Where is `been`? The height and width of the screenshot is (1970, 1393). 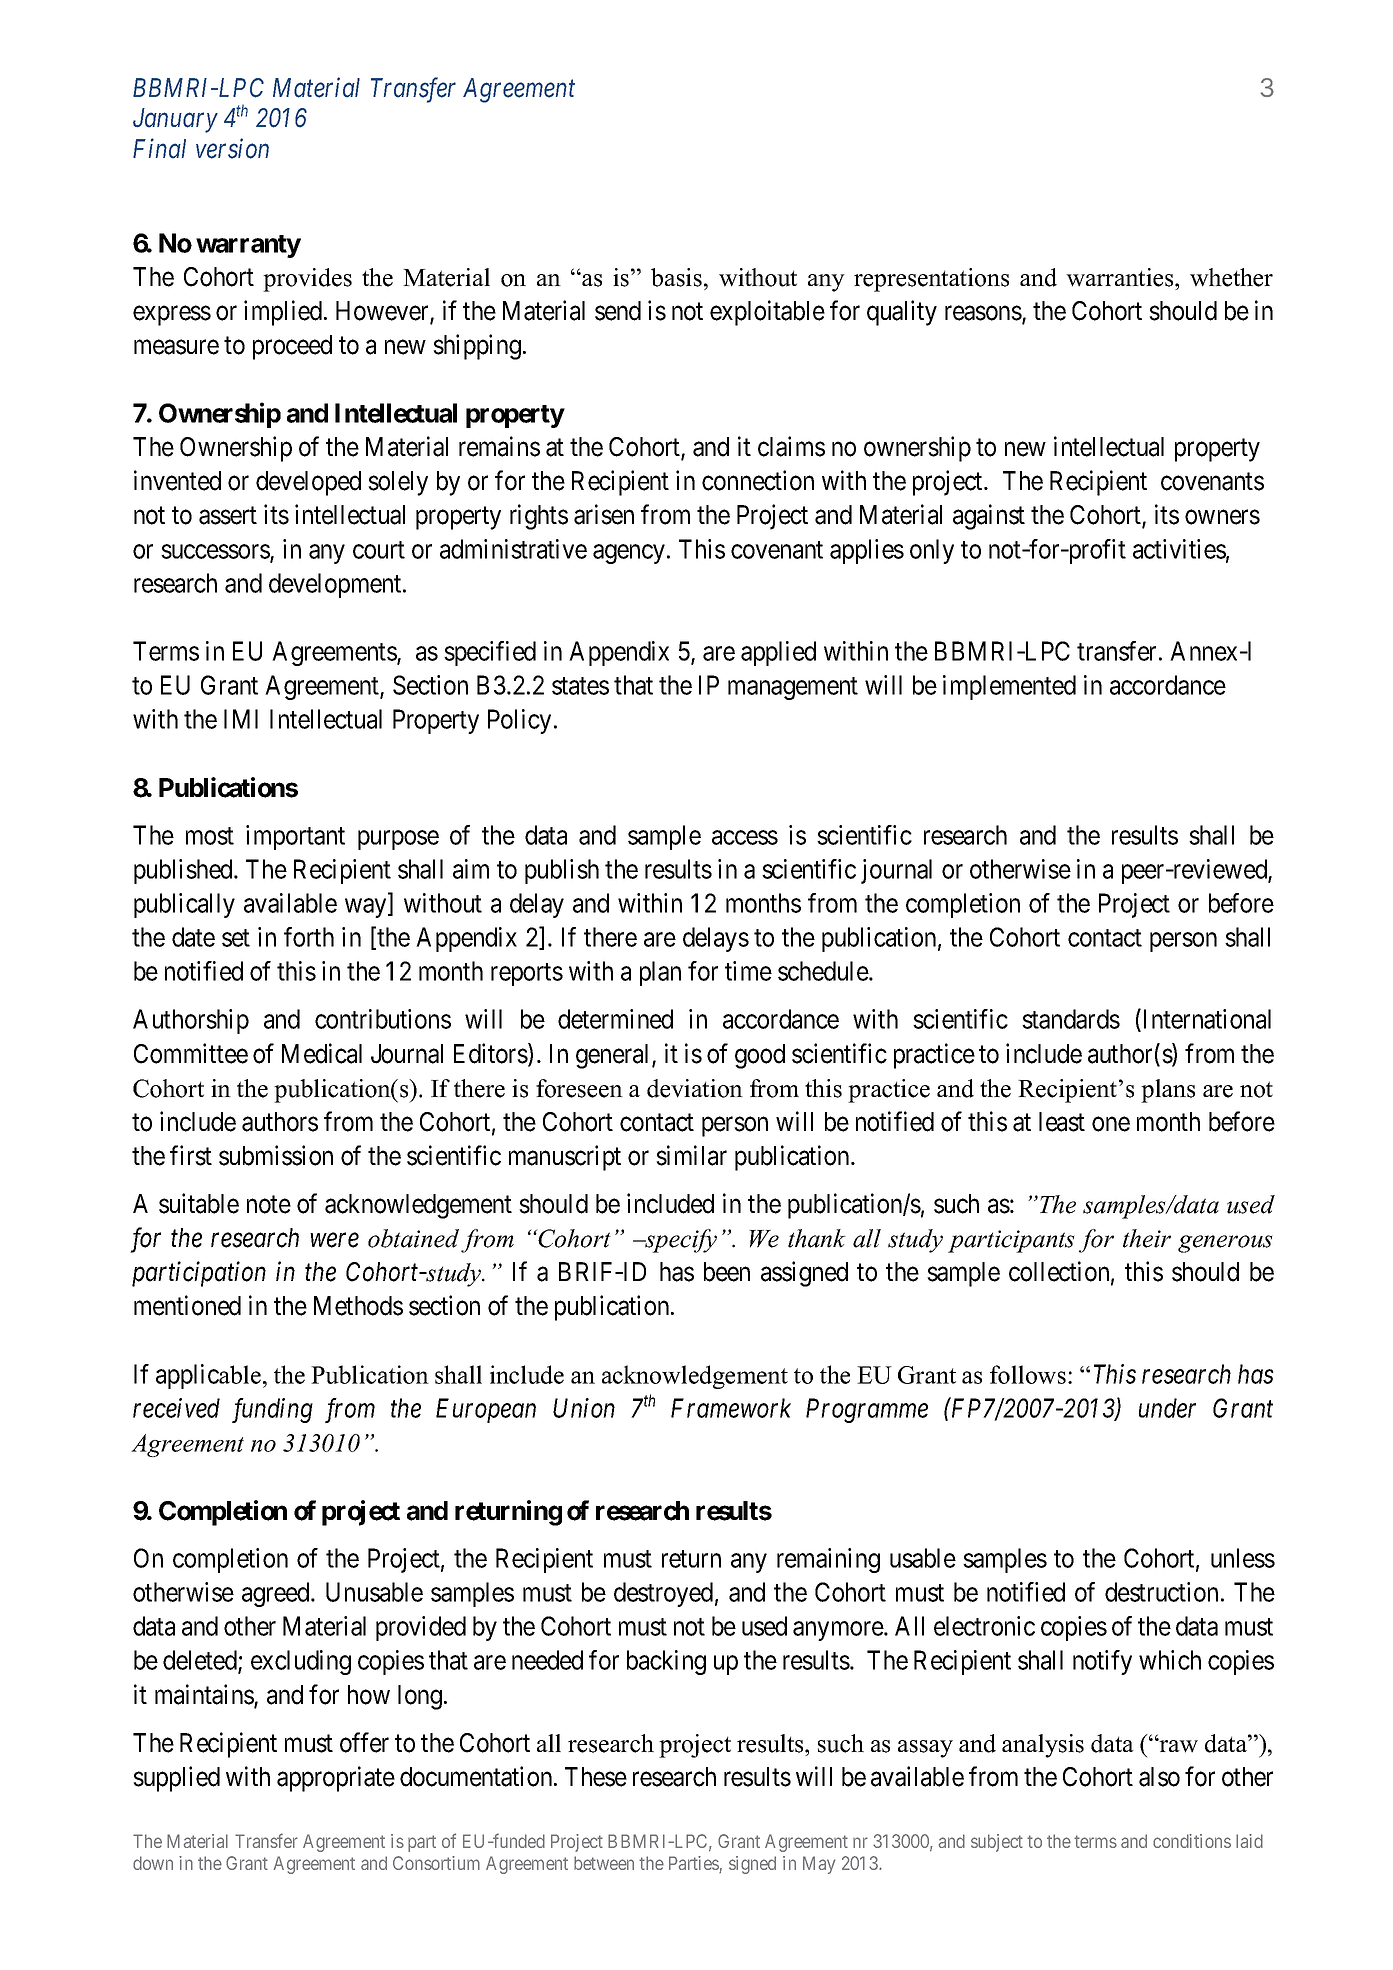
been is located at coordinates (727, 1272).
